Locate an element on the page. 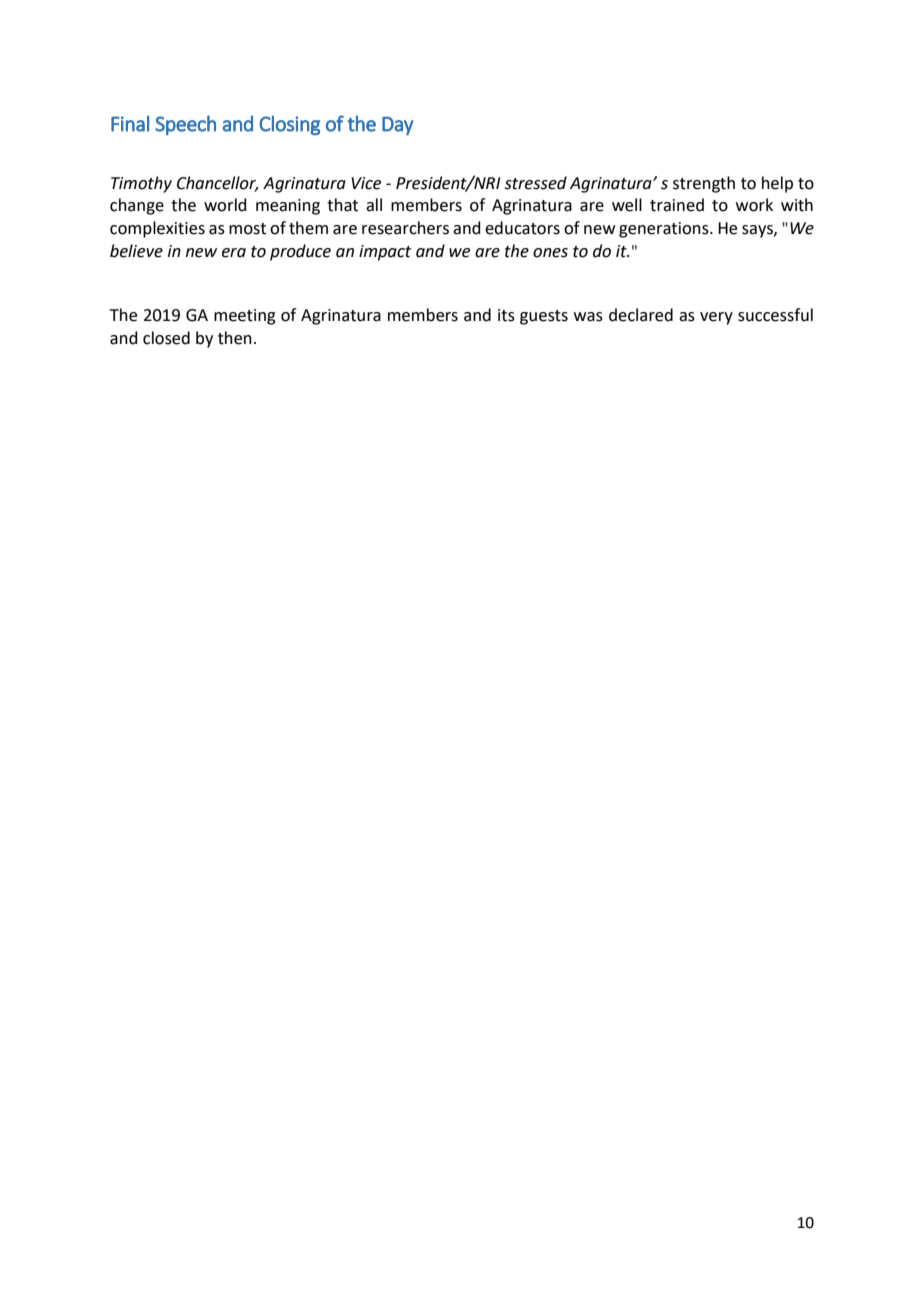 This image has height=1308, width=924. very is located at coordinates (716, 318).
